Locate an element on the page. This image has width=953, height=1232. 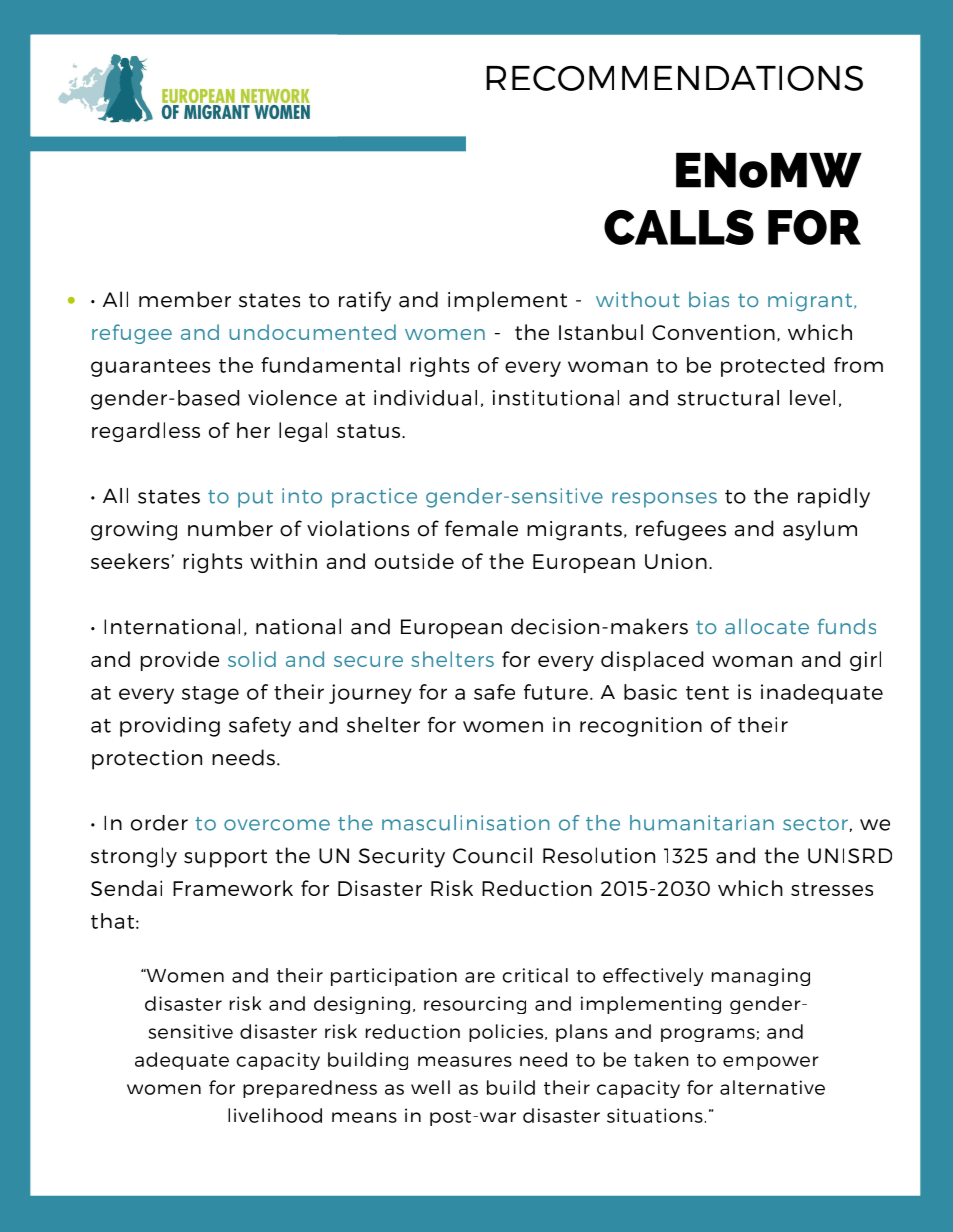
member is located at coordinates (185, 299).
